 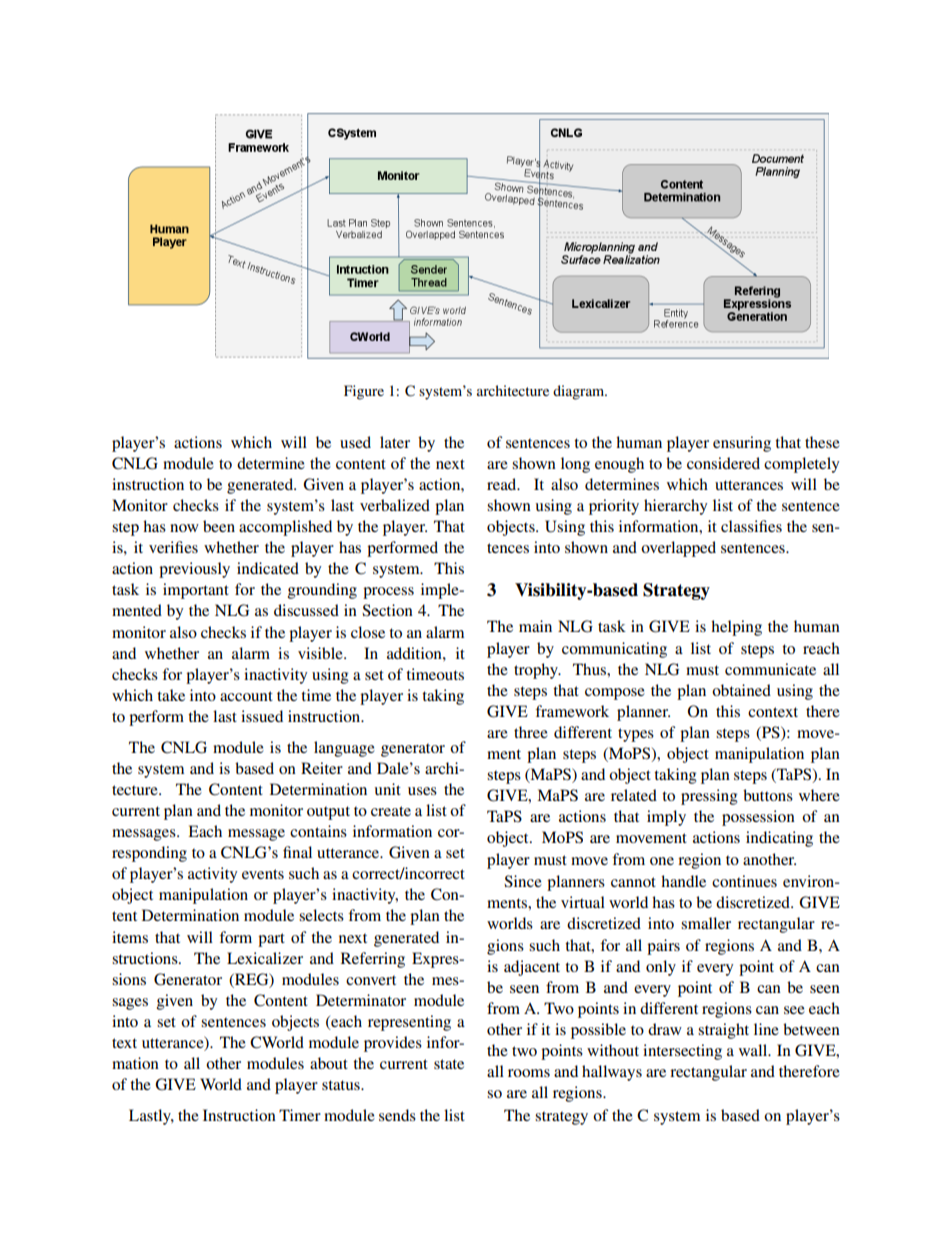 I want to click on main, so click(x=535, y=626).
